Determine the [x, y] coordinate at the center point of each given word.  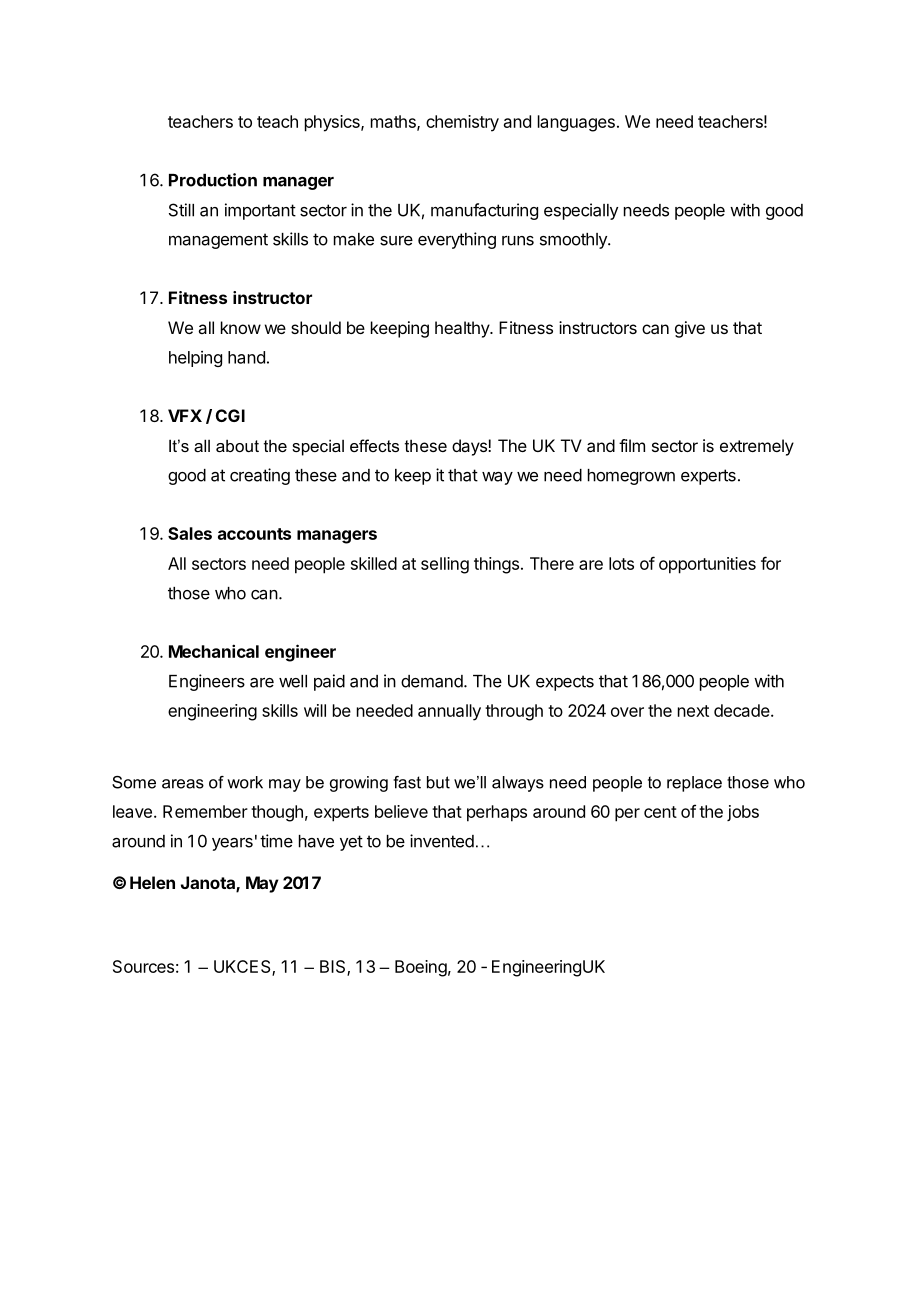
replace [694, 784]
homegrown [631, 477]
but [438, 782]
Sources [143, 966]
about [237, 445]
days [470, 447]
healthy [463, 329]
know [241, 327]
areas [183, 784]
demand [432, 681]
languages [576, 123]
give [690, 329]
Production [213, 180]
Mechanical [214, 651]
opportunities [707, 565]
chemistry [462, 123]
